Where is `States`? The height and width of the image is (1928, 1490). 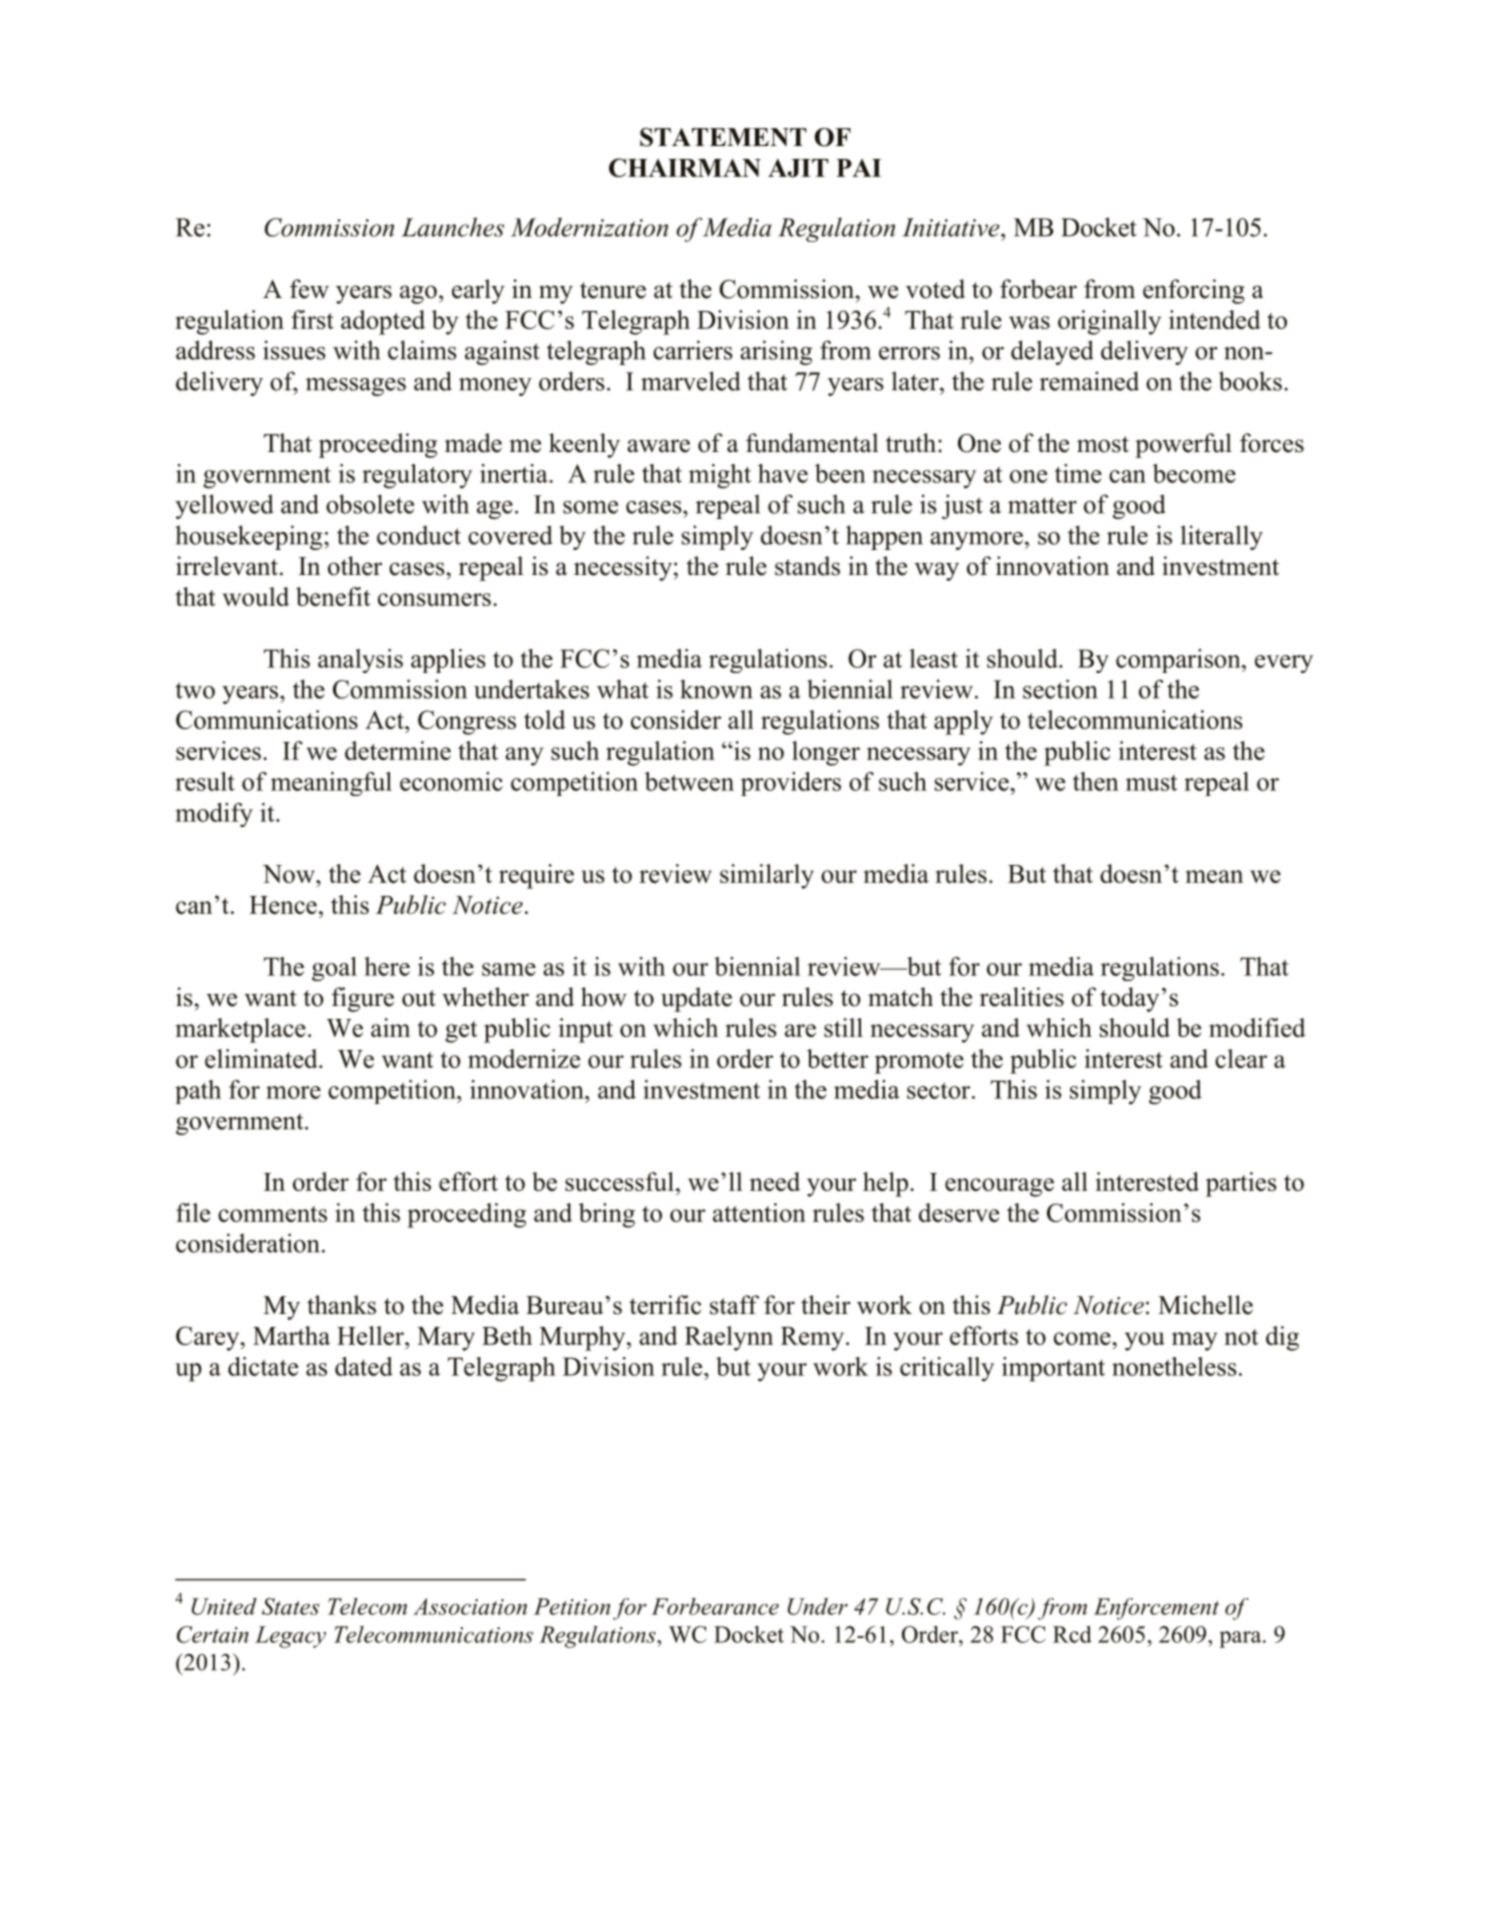 States is located at coordinates (290, 1606).
